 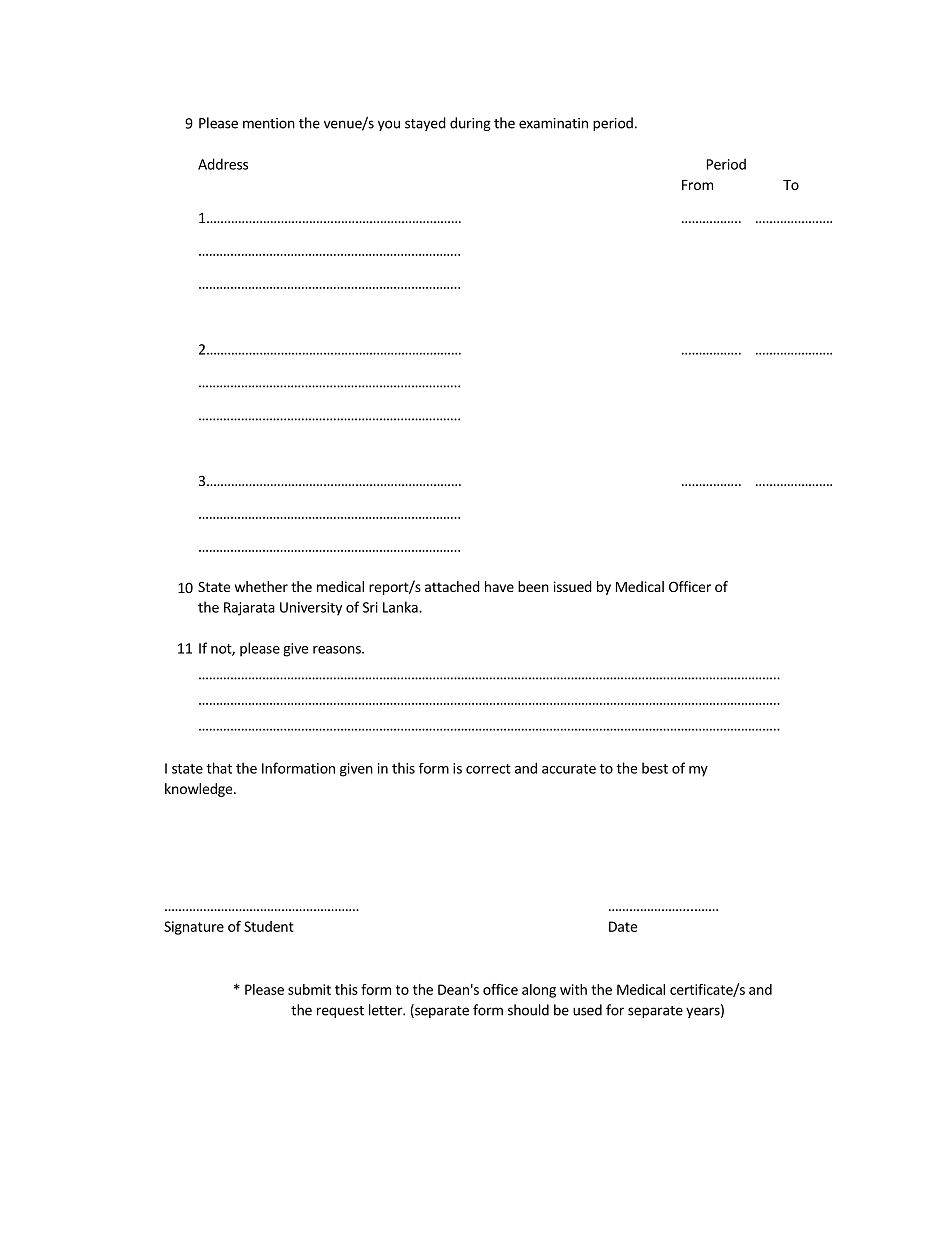 I want to click on used, so click(x=587, y=1010).
